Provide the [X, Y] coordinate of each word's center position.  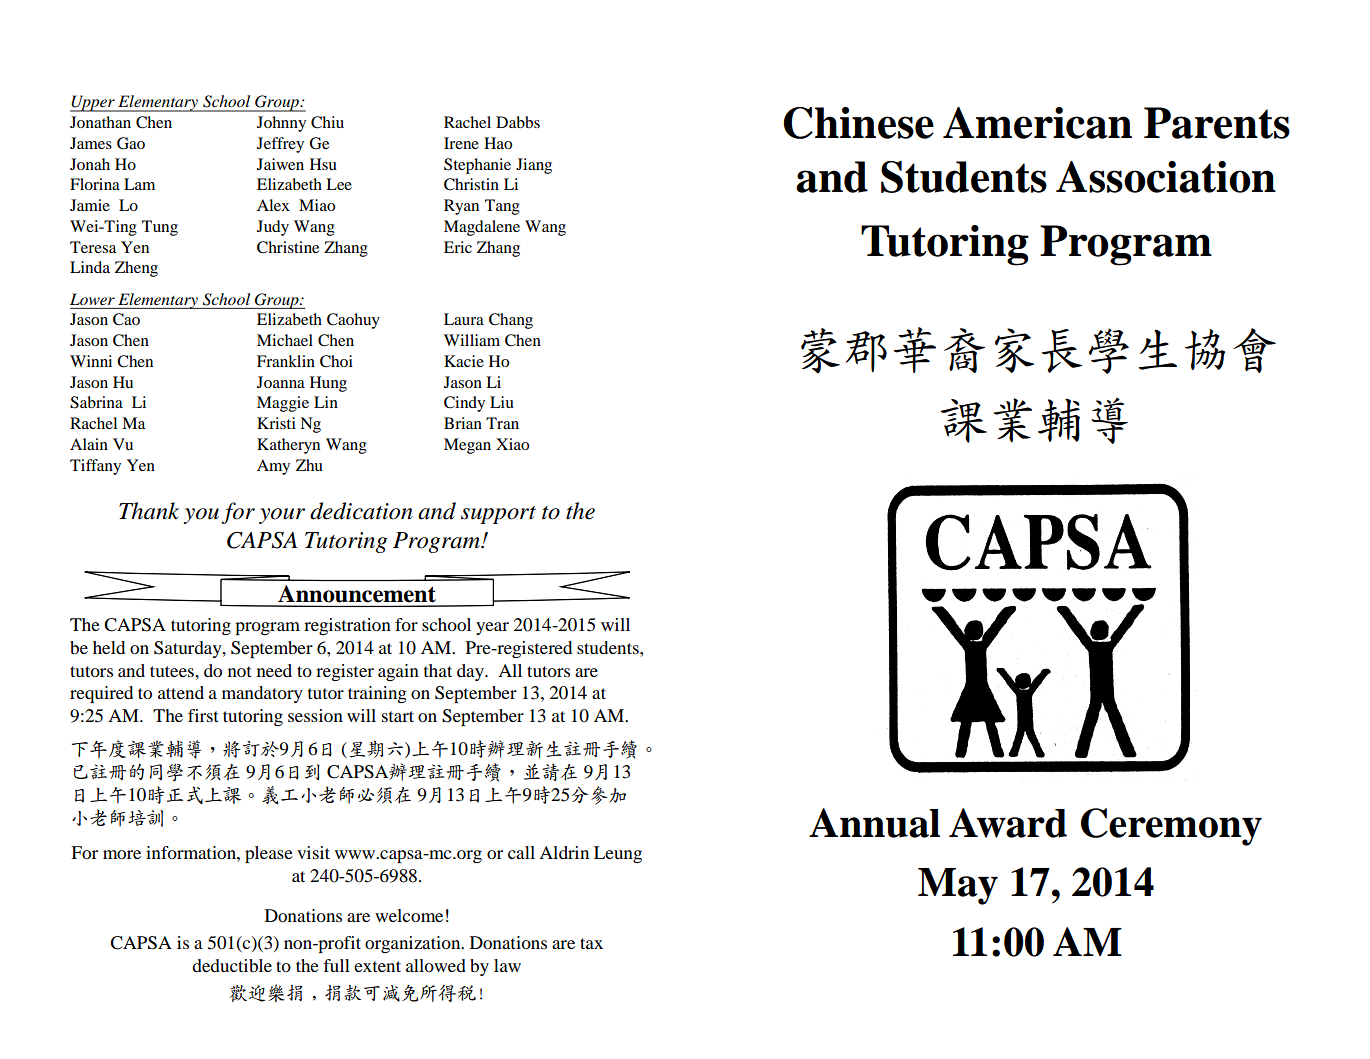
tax [591, 943]
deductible [232, 965]
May [958, 886]
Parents [1217, 123]
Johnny [281, 124]
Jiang [534, 166]
